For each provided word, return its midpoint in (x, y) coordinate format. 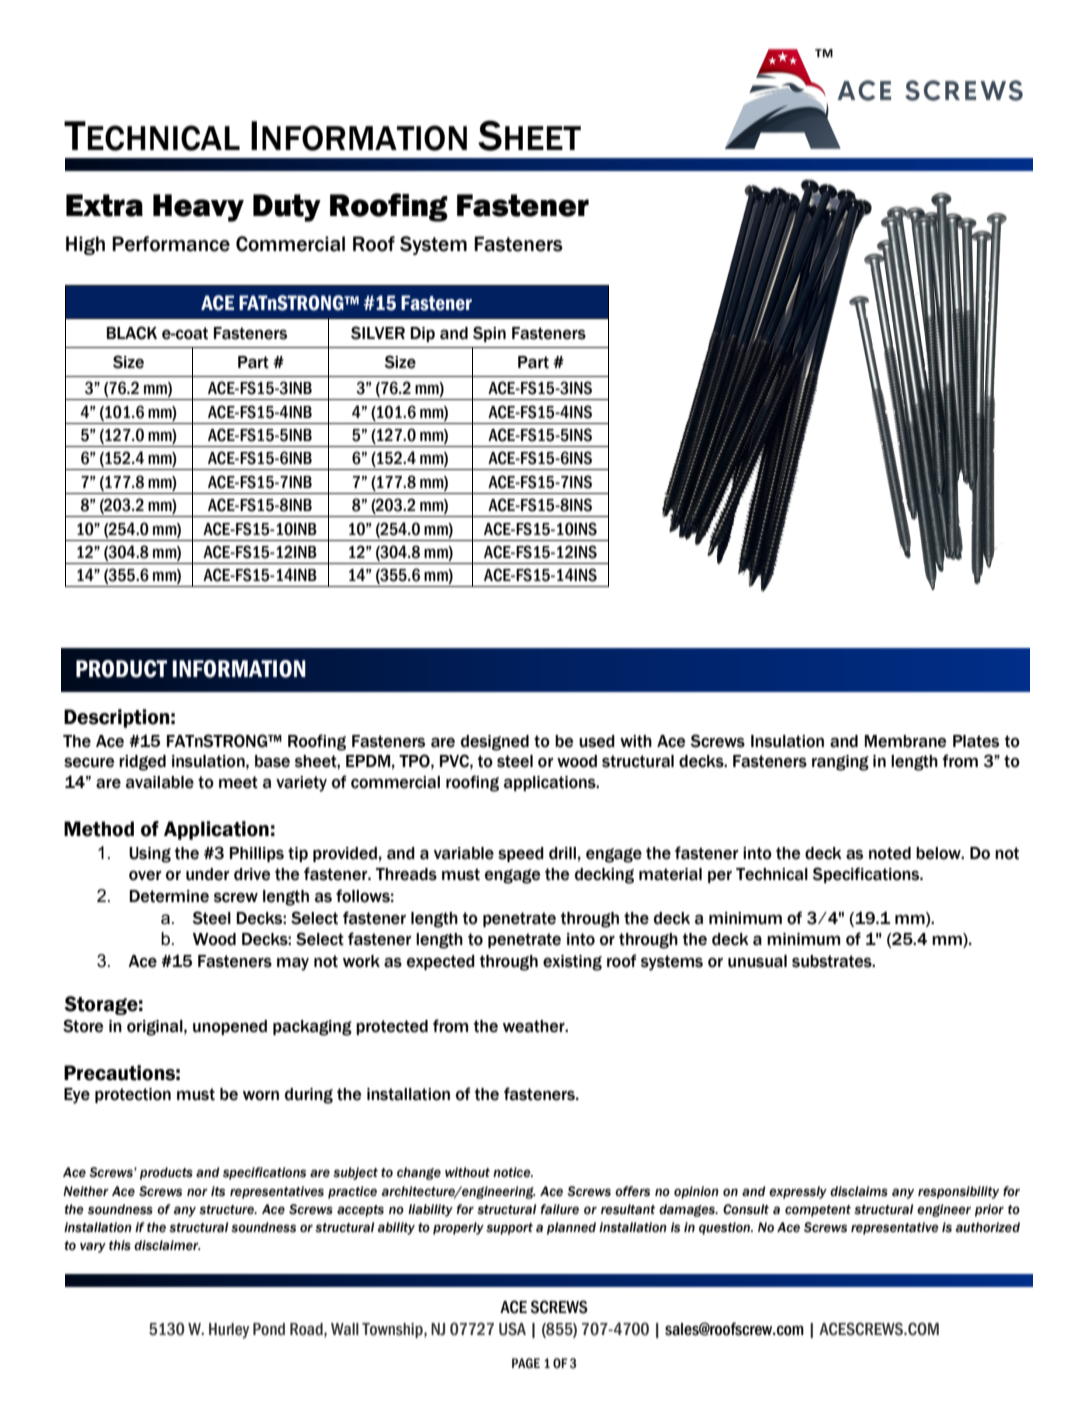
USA (512, 1329)
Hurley (229, 1331)
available (160, 782)
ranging (840, 763)
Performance (171, 244)
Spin (489, 334)
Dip (422, 334)
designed (495, 743)
